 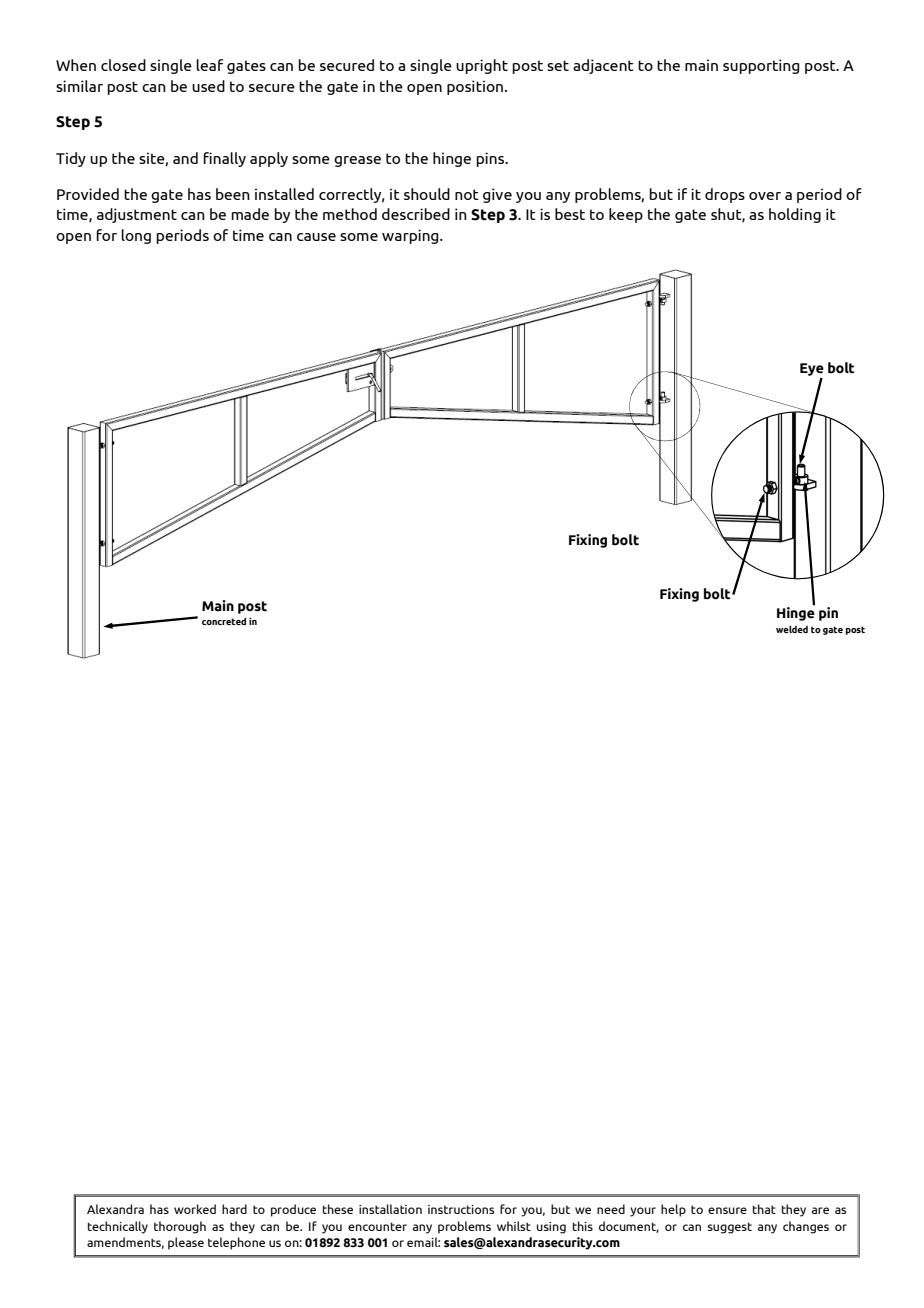 What do you see at coordinates (812, 369) in the image?
I see `Eye` at bounding box center [812, 369].
